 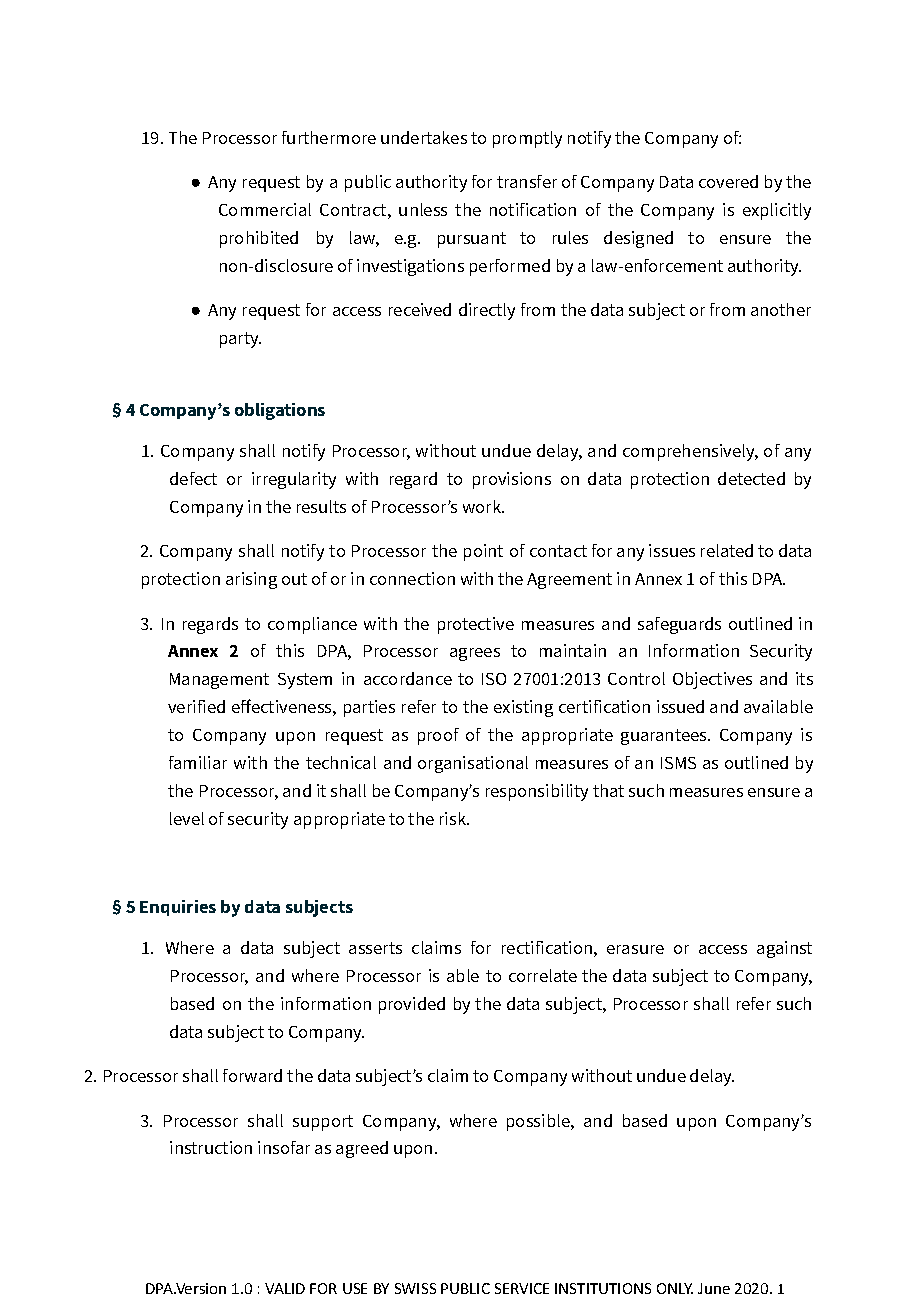 I want to click on Enquiries, so click(x=178, y=908).
